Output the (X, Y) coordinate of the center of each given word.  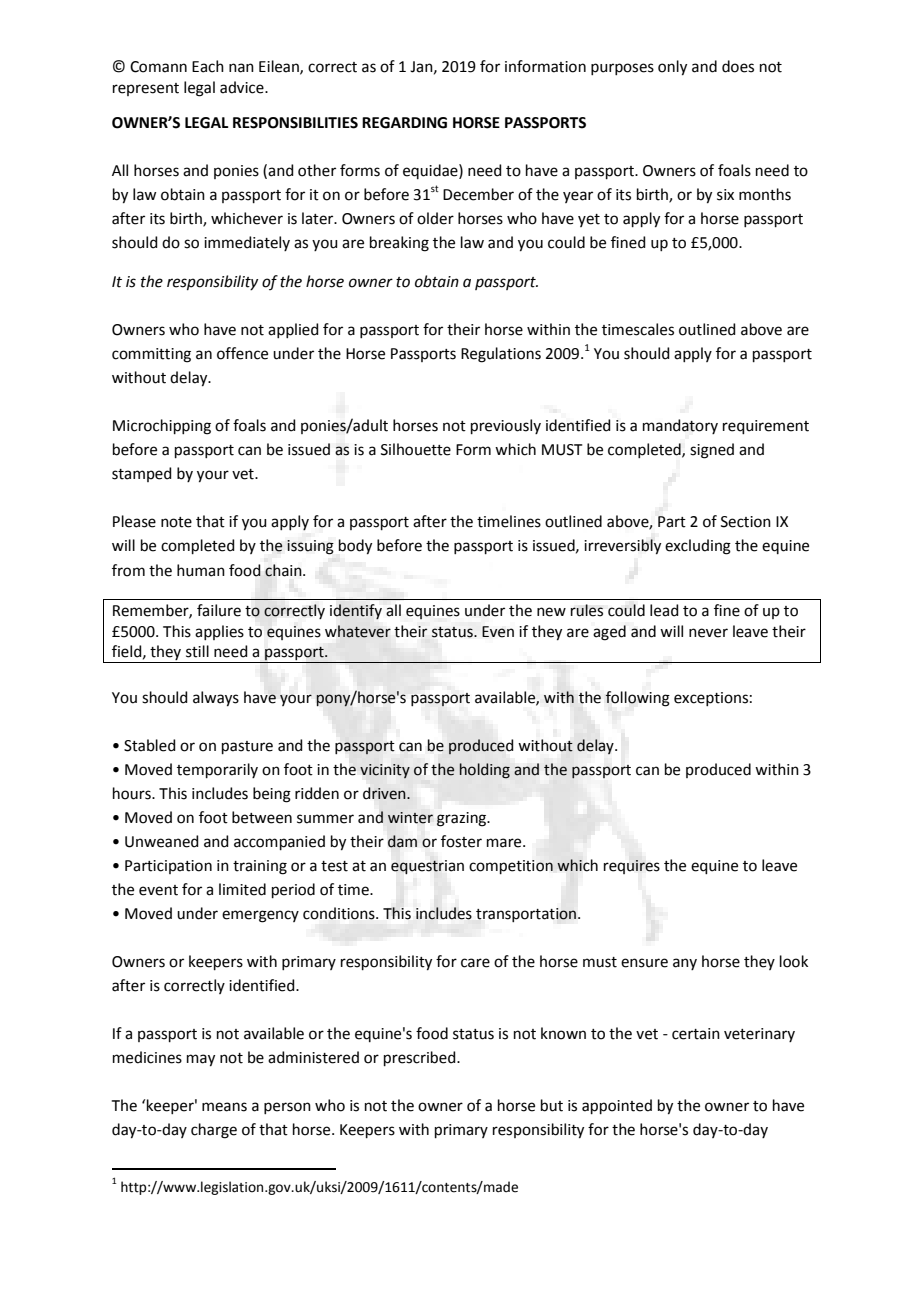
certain (696, 1034)
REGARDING (404, 123)
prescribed (421, 1058)
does (738, 66)
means (224, 1107)
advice (243, 87)
